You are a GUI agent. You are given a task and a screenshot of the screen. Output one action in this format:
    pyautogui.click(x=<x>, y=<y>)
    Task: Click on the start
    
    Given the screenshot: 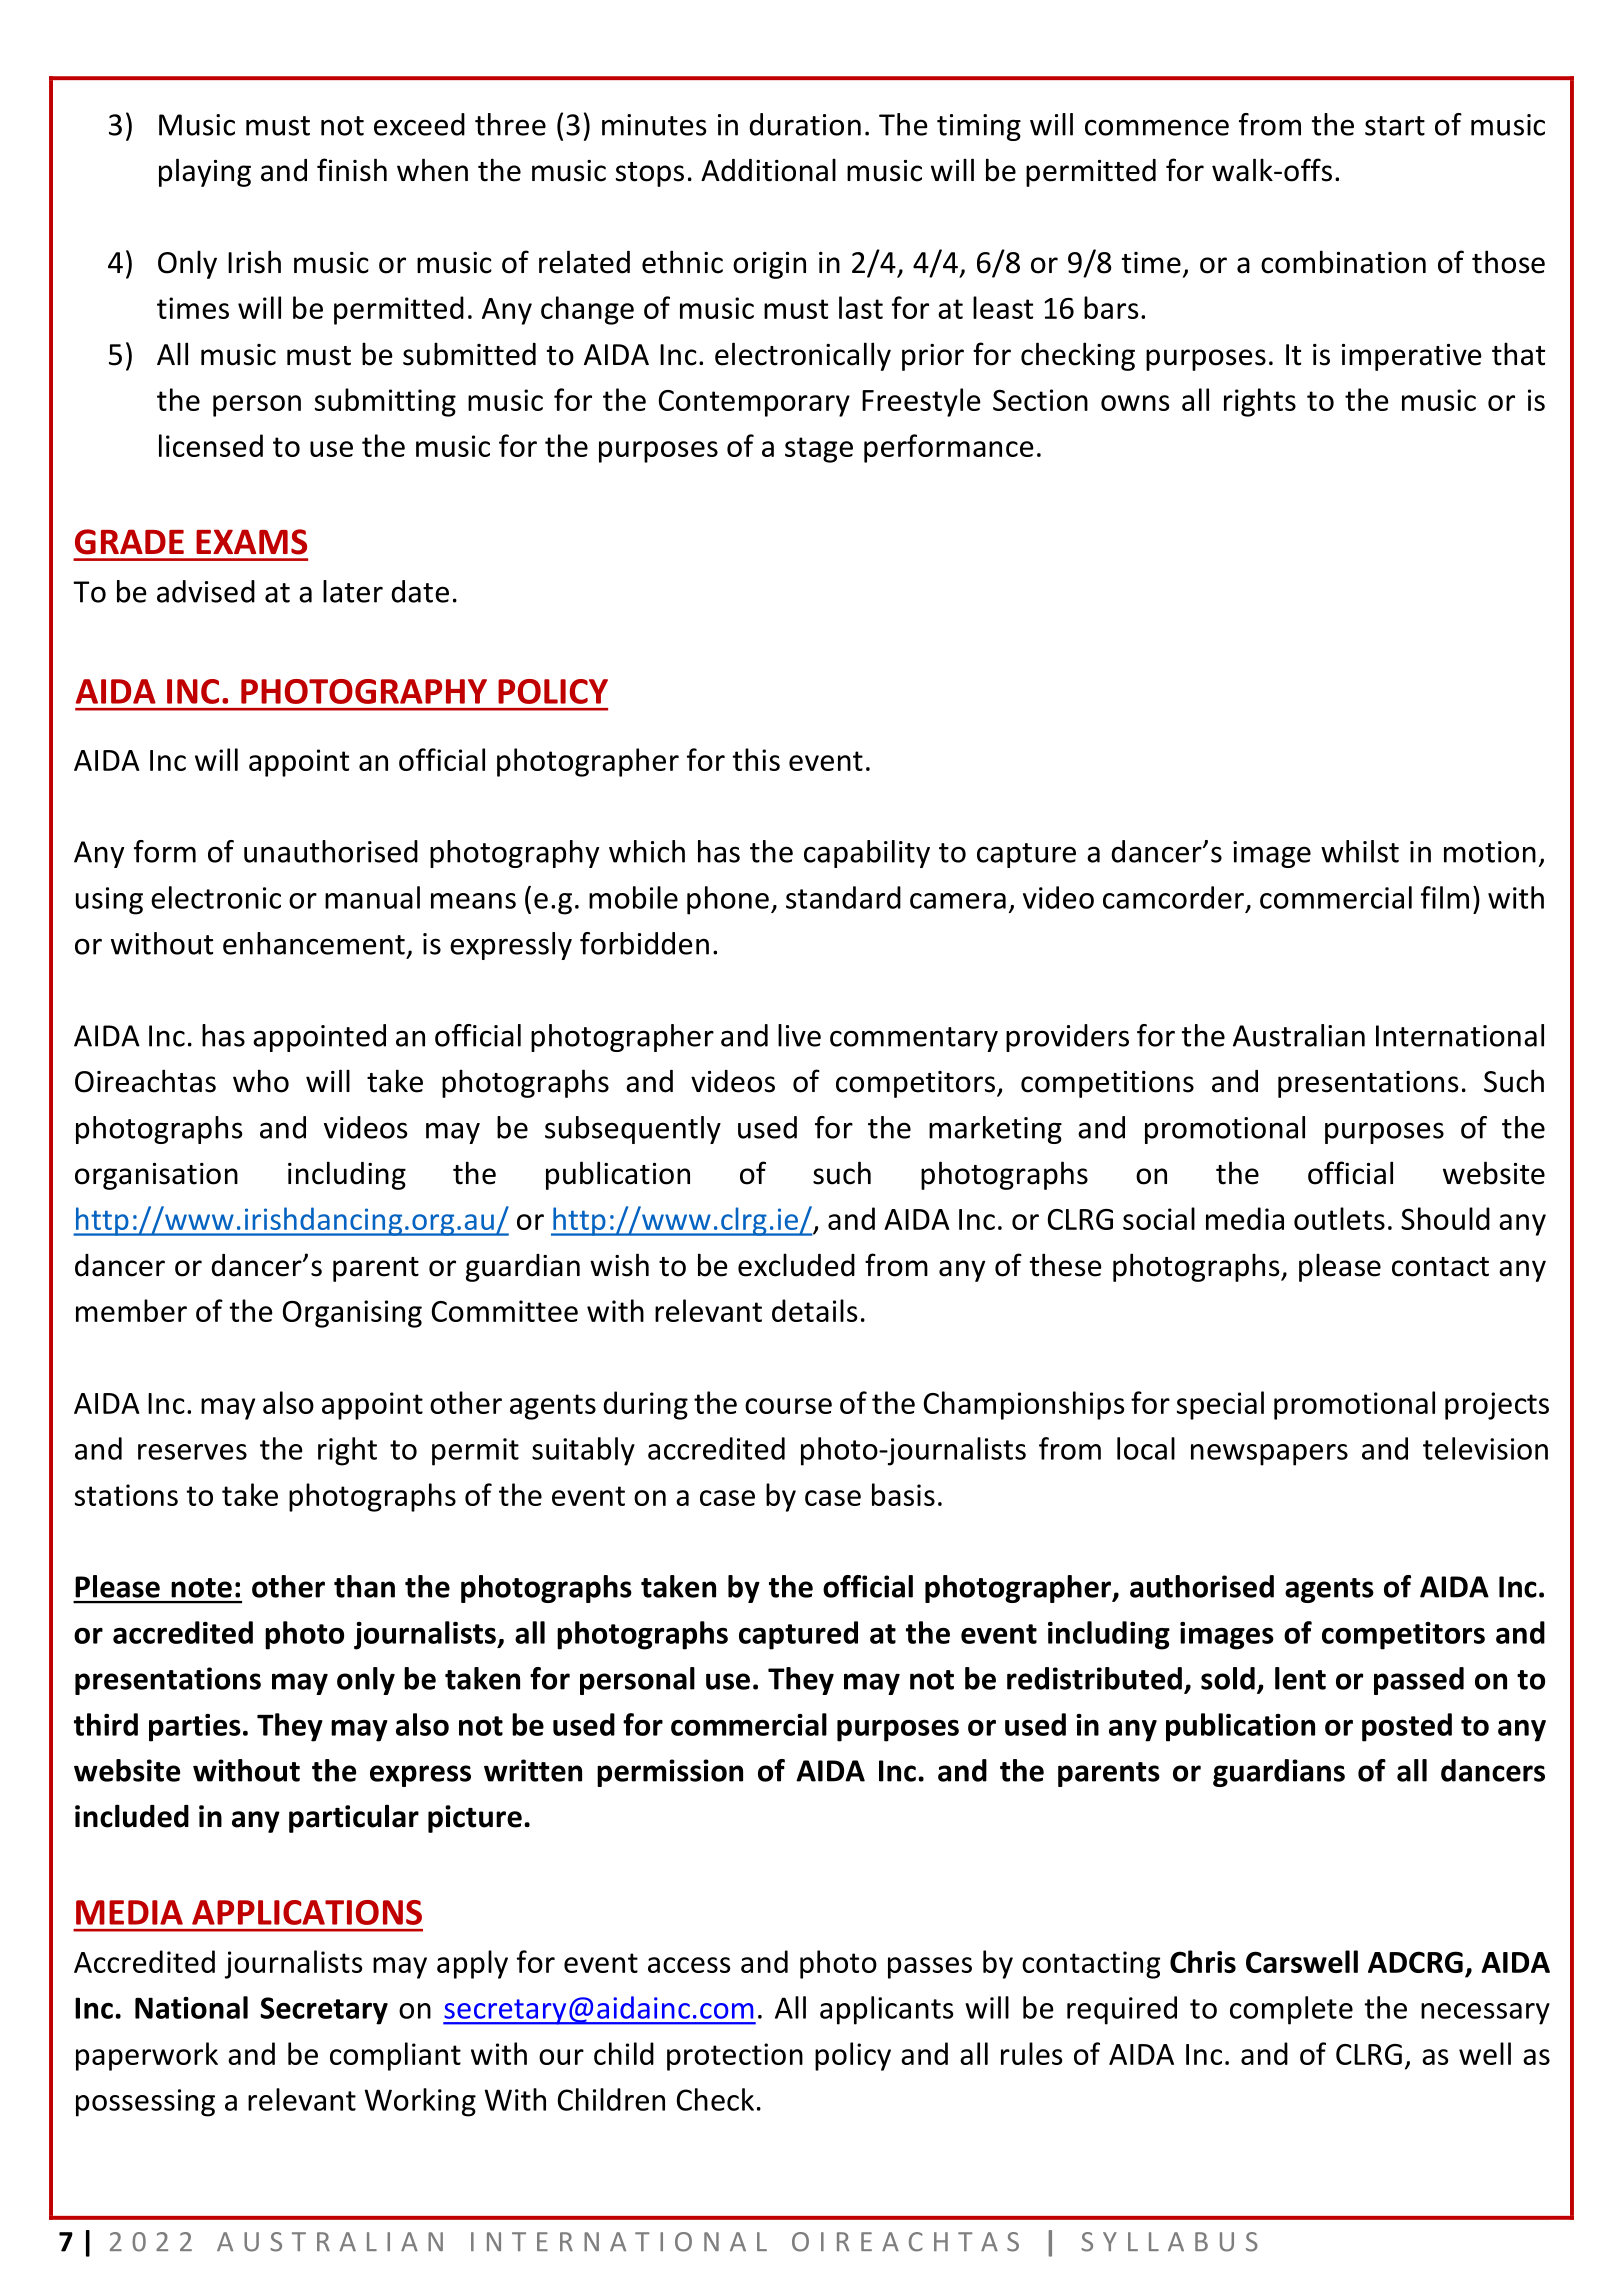 What is the action you would take?
    pyautogui.click(x=1395, y=126)
